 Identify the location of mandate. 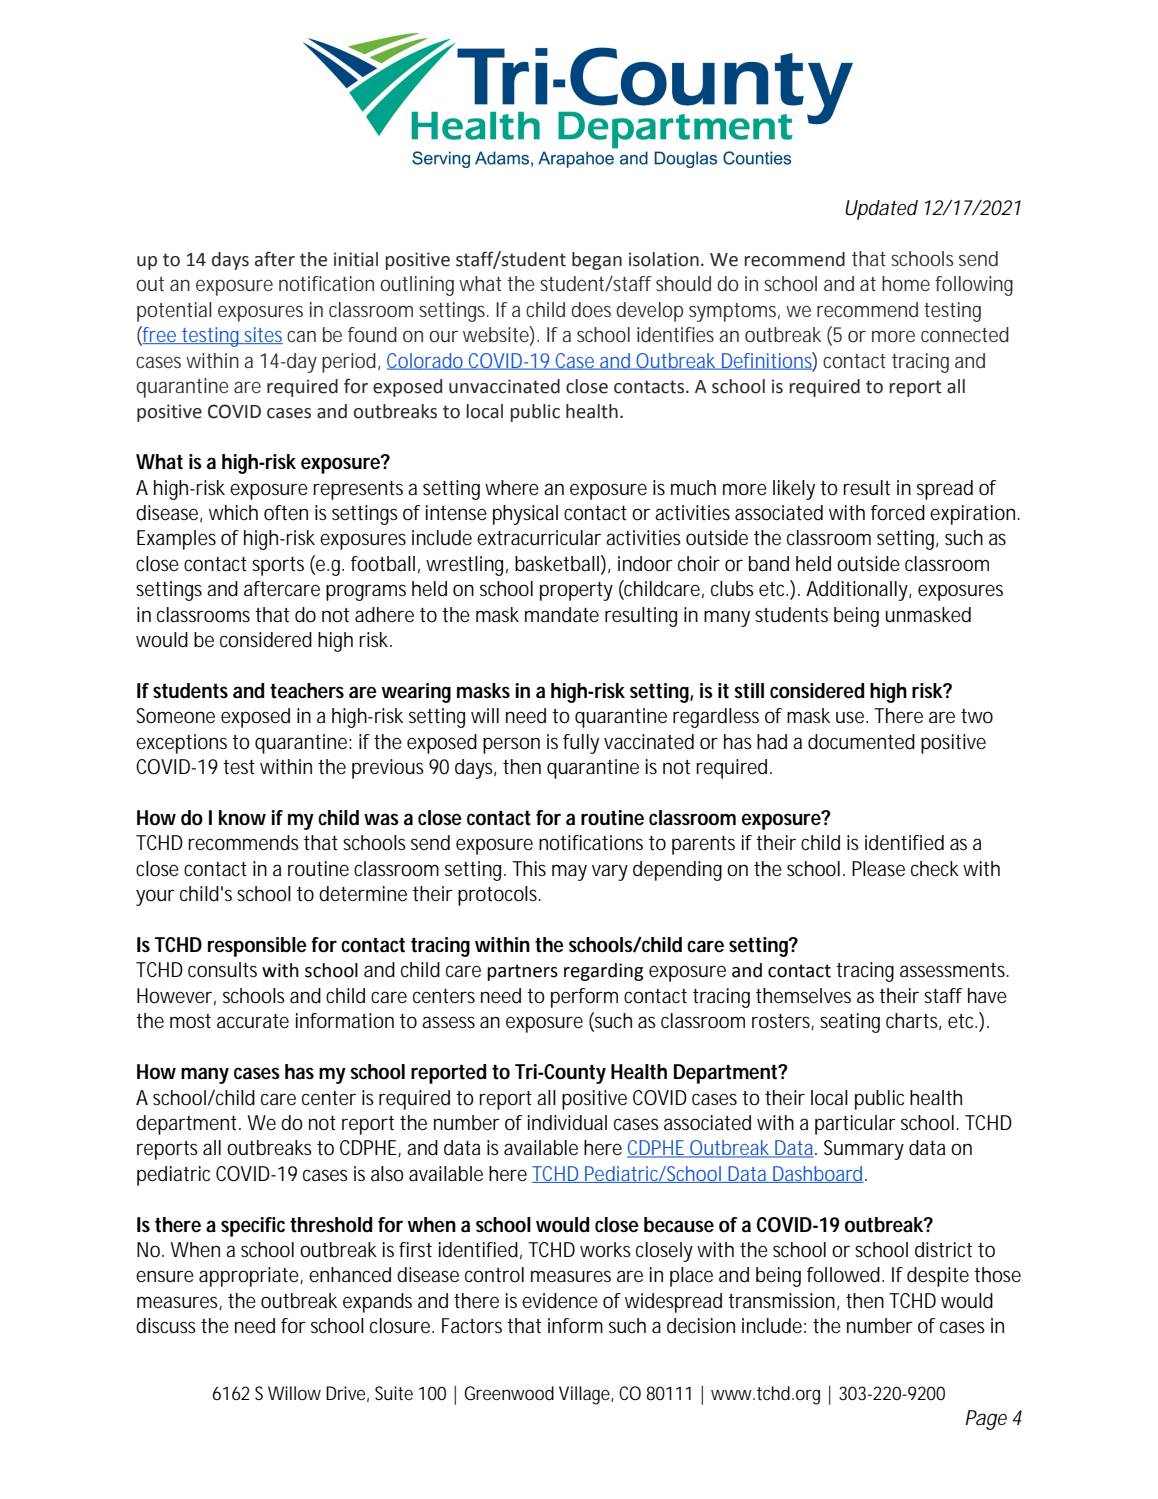
(562, 615).
